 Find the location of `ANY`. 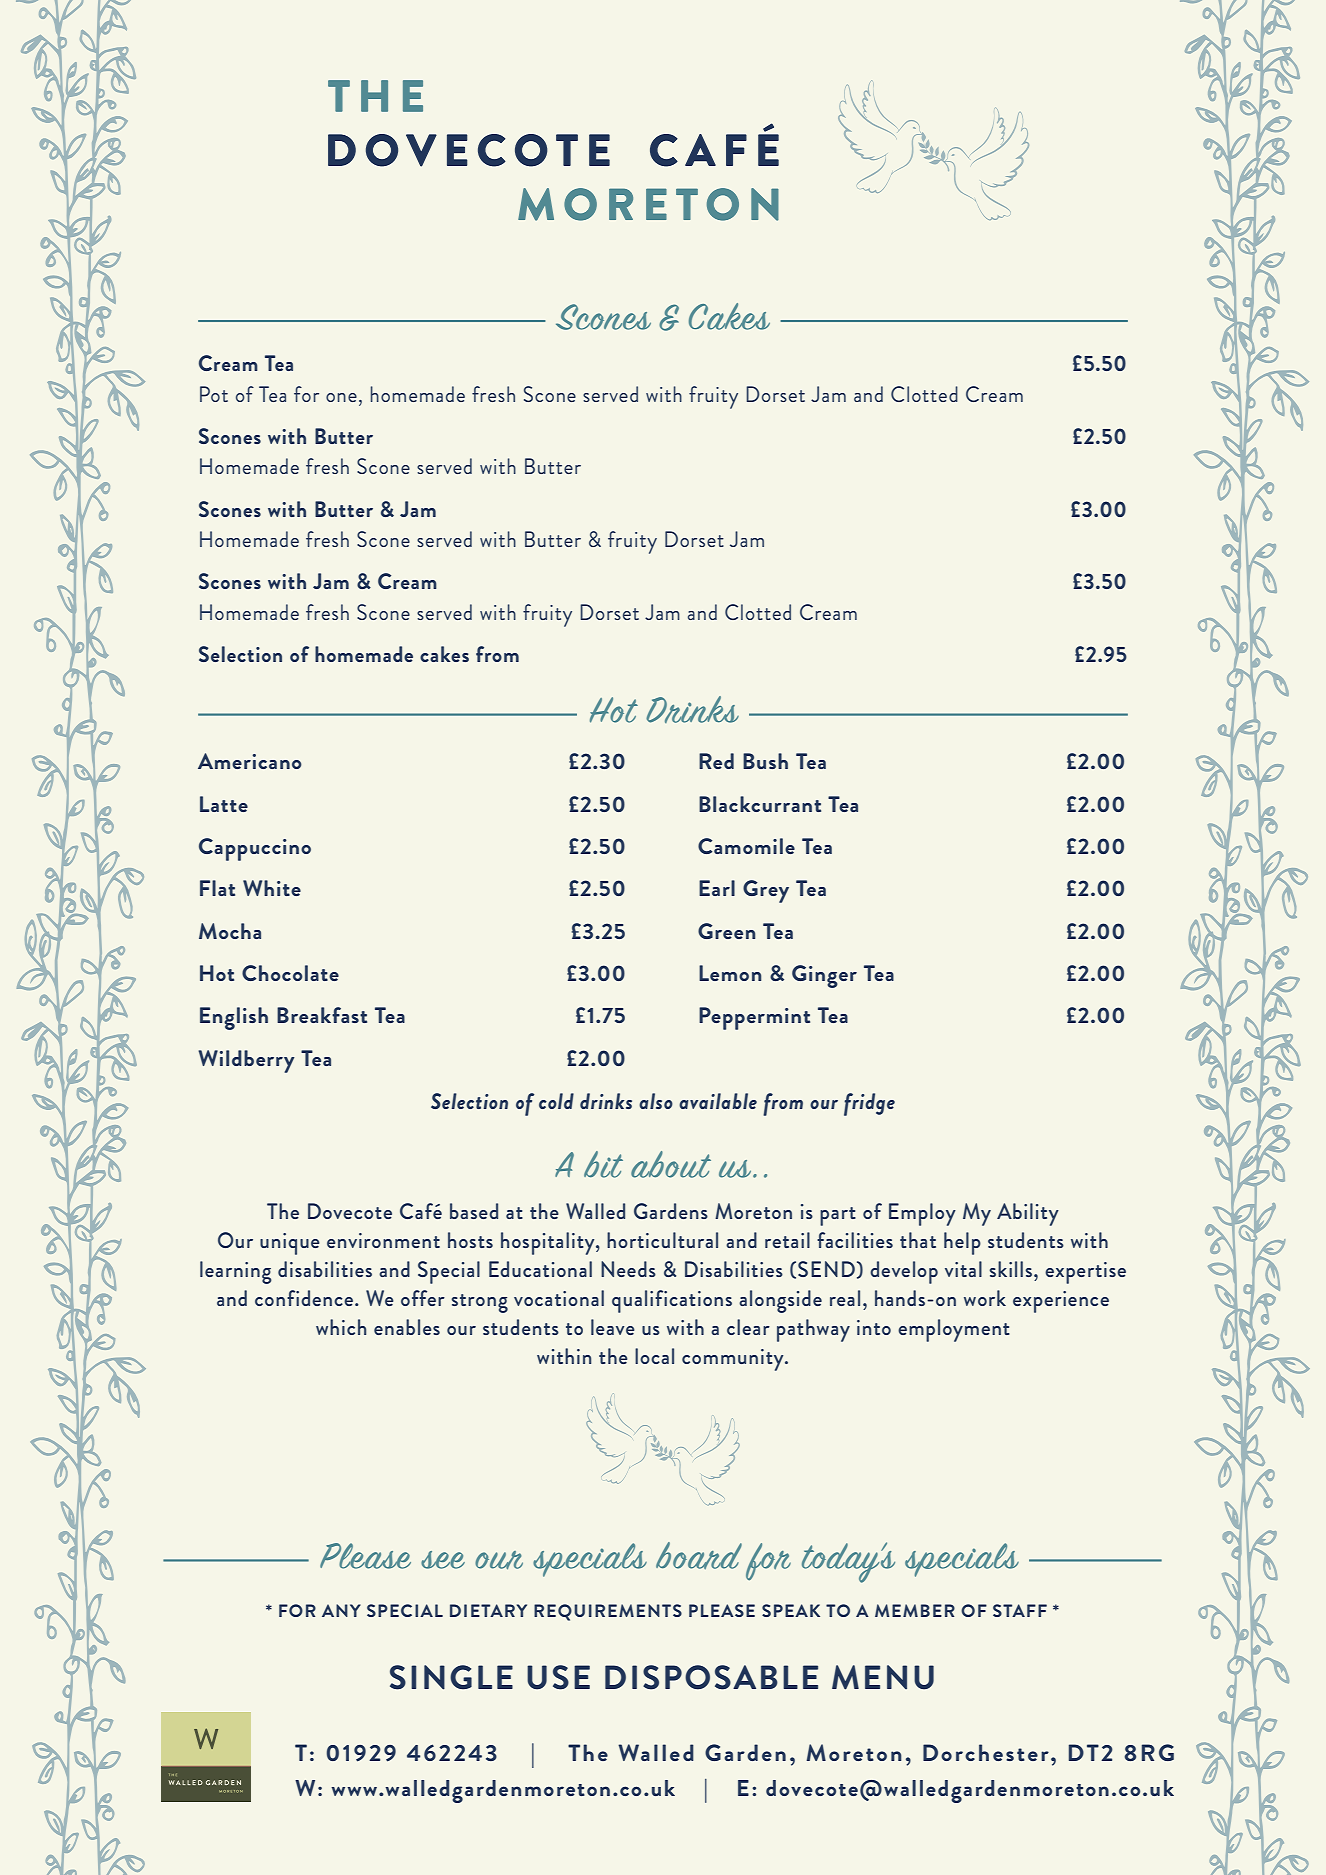

ANY is located at coordinates (341, 1610).
